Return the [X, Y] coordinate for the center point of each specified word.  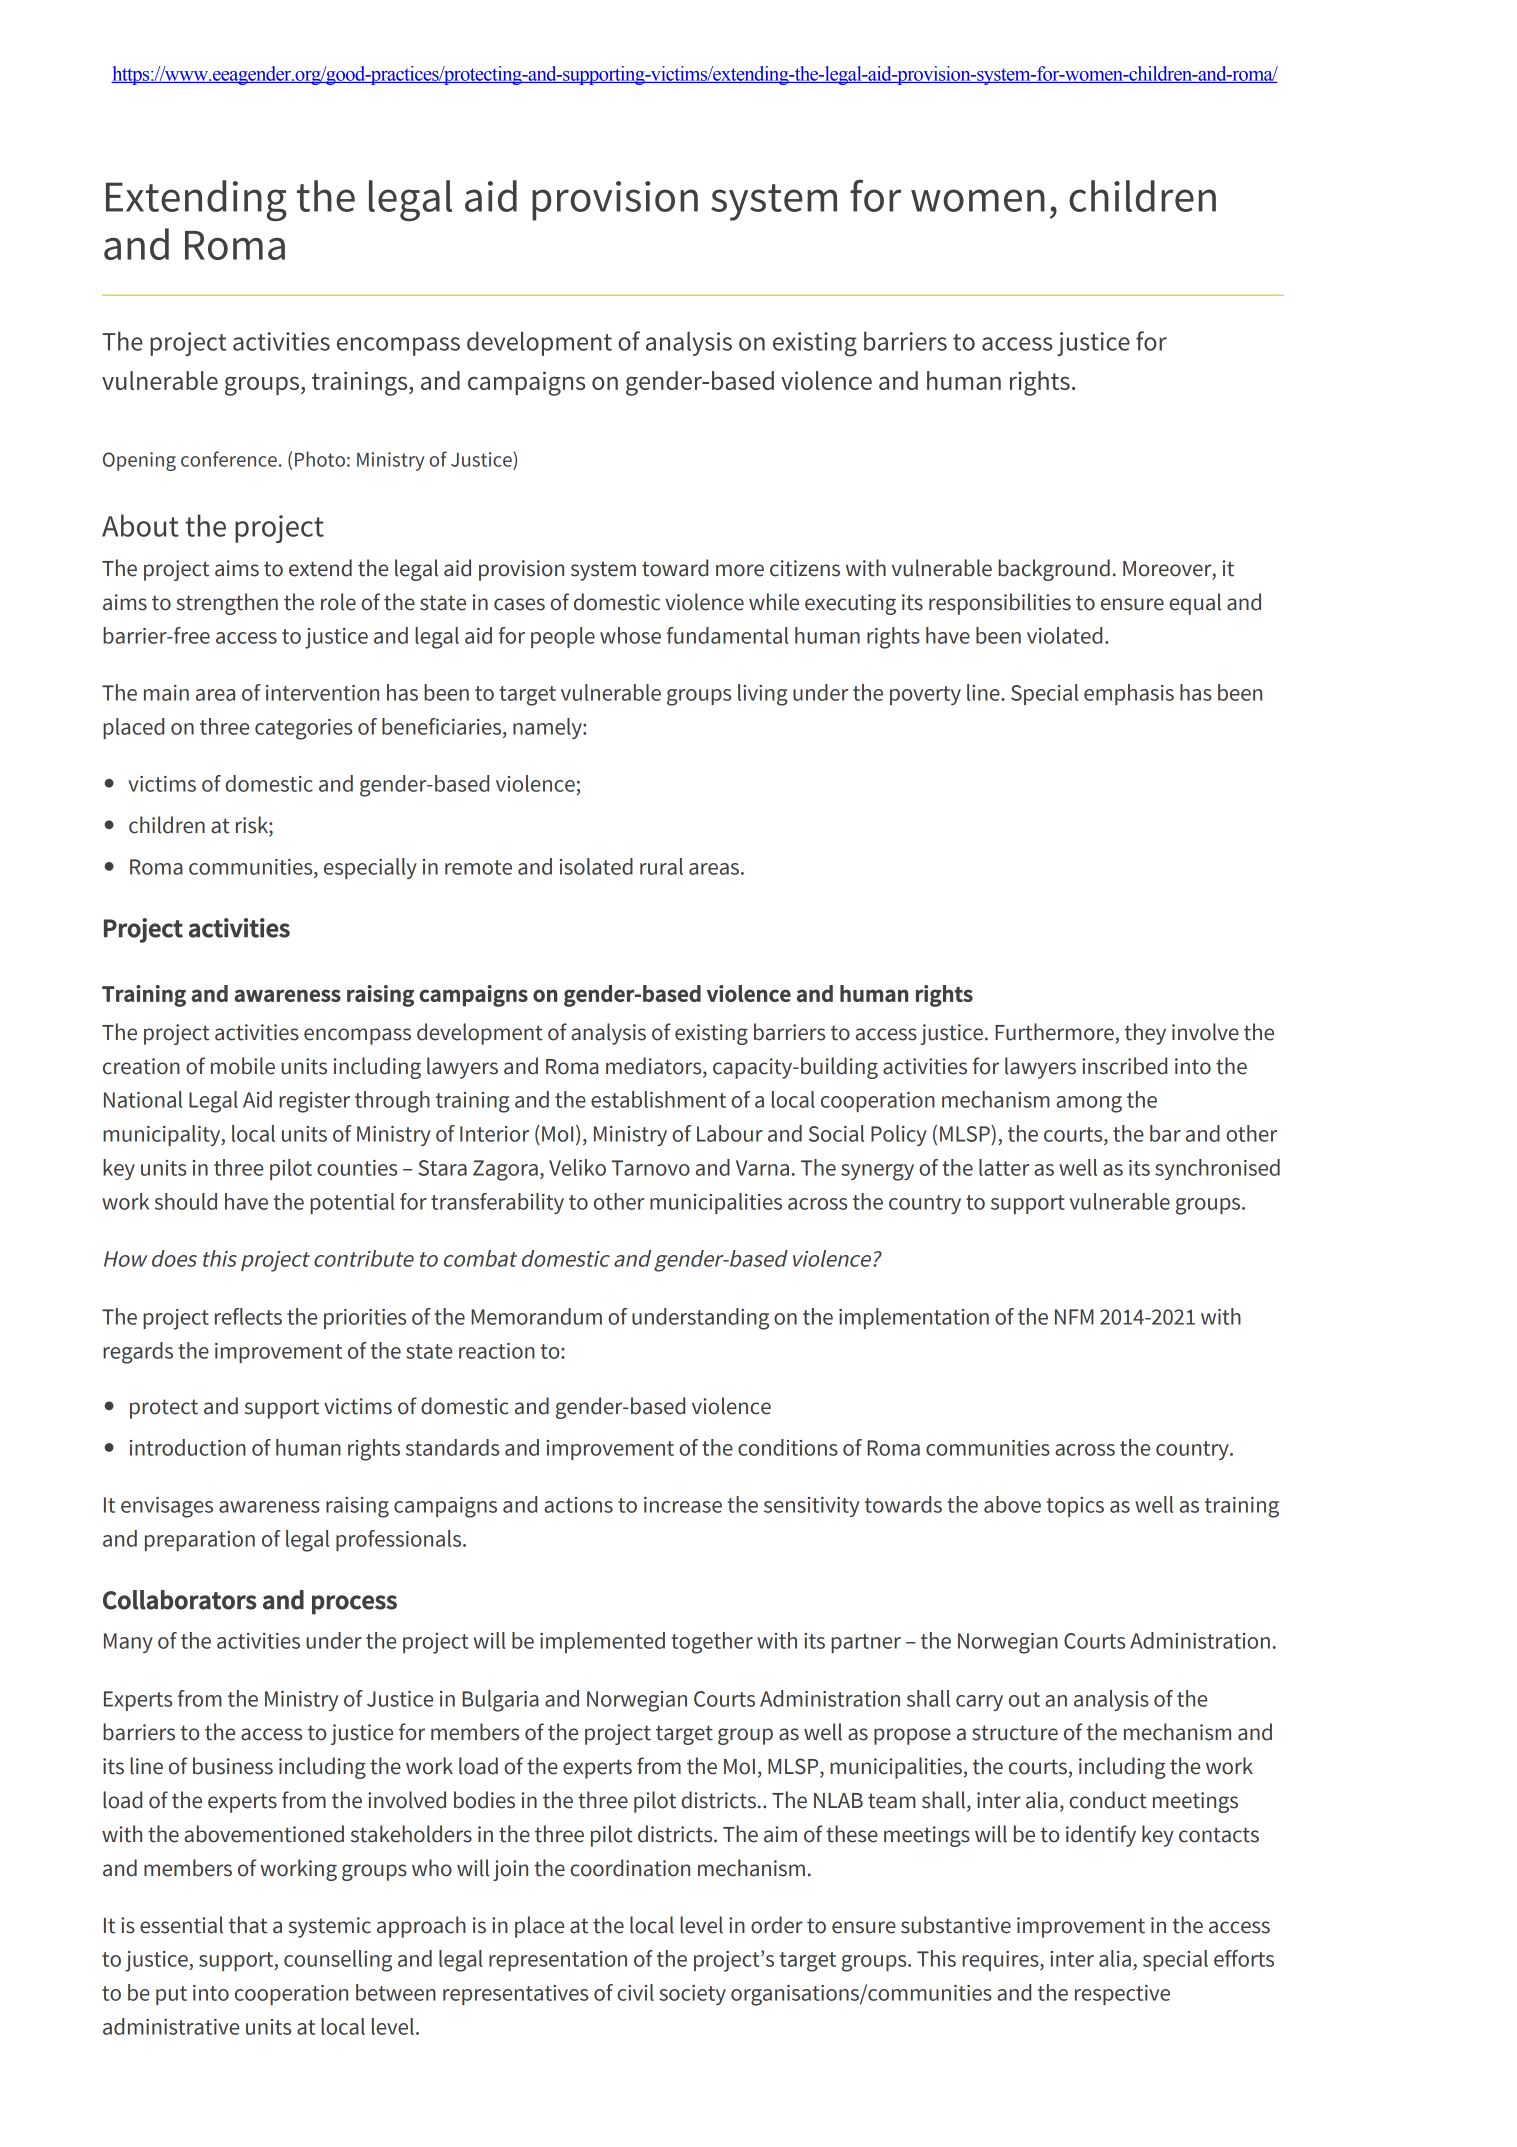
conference [229, 459]
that [248, 1925]
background [1054, 570]
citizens [805, 568]
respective [1122, 1995]
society [692, 1995]
